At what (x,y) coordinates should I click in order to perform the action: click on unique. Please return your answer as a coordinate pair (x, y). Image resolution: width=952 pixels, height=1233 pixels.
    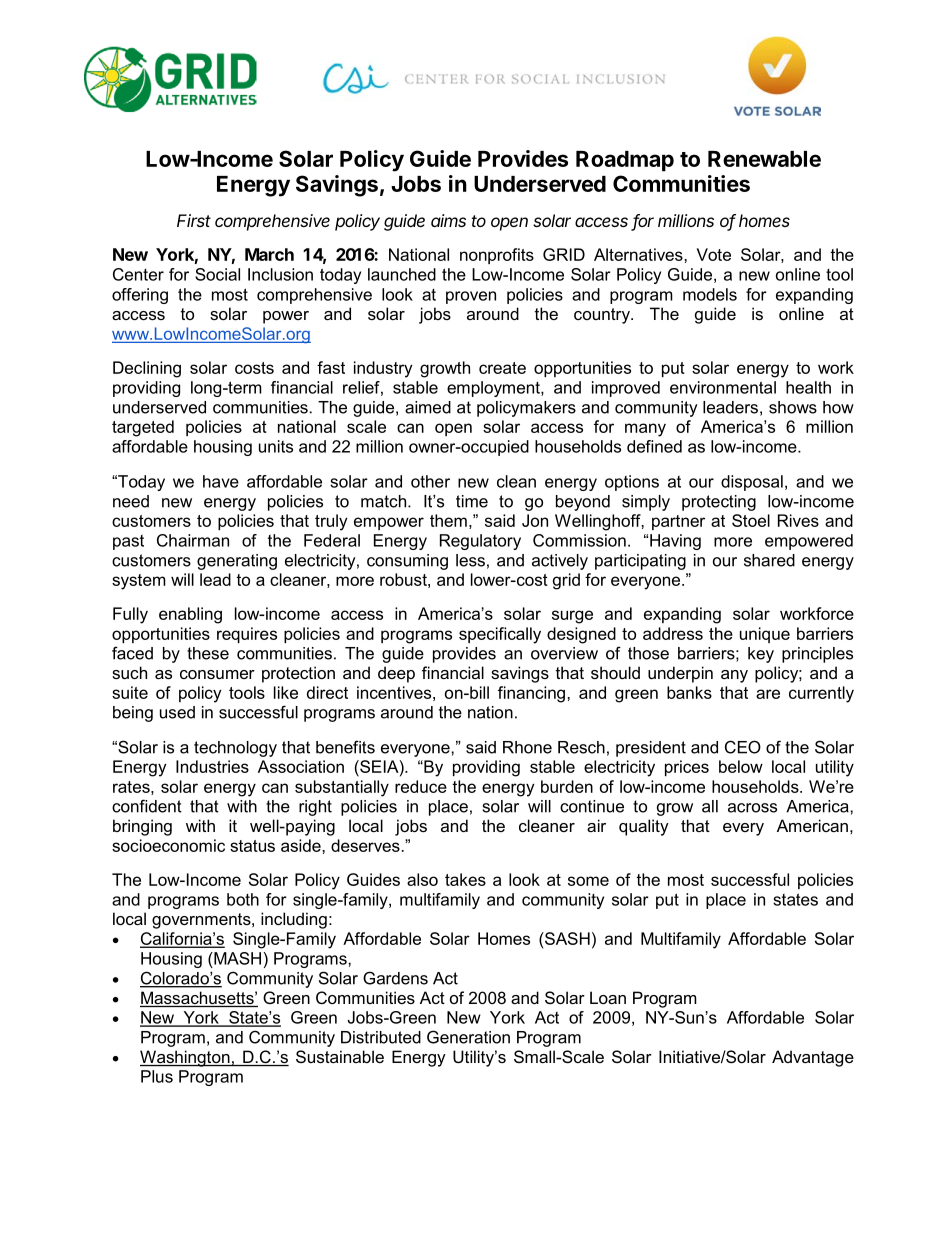
    Looking at the image, I should click on (765, 635).
